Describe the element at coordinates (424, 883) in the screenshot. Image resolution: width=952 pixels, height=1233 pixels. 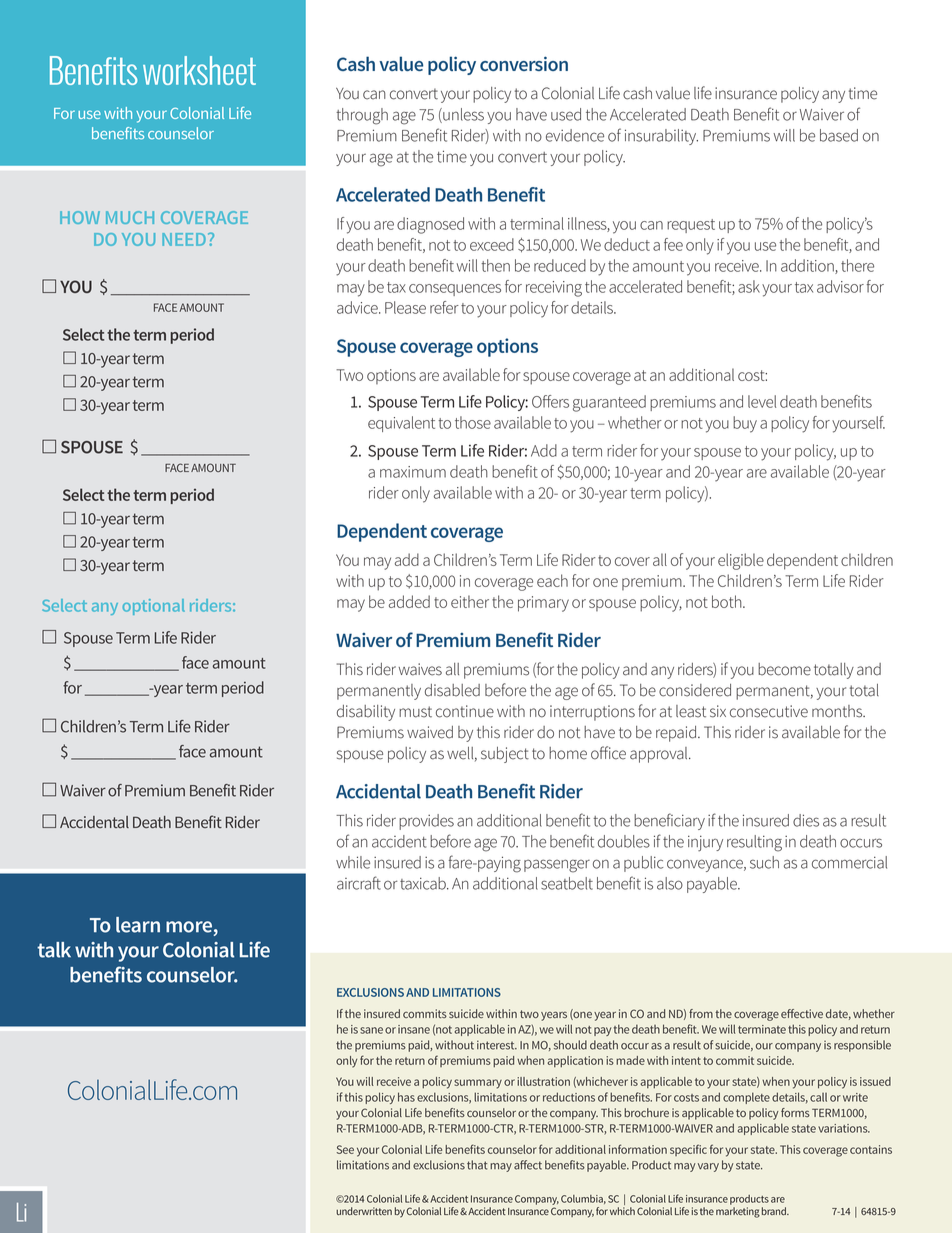
I see `taxicab` at that location.
